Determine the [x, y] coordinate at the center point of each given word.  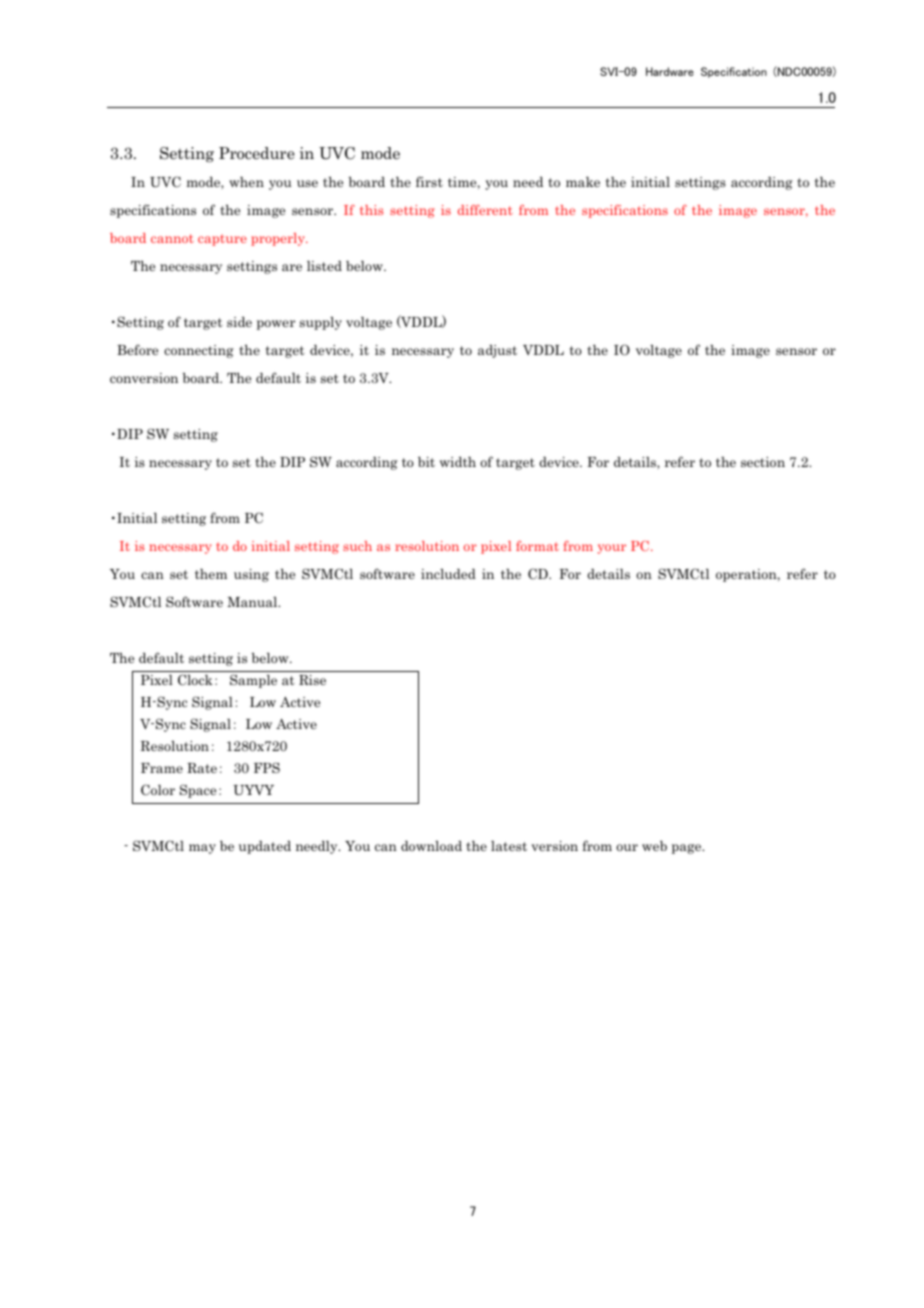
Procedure [257, 153]
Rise [312, 680]
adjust [497, 351]
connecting [198, 351]
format [537, 546]
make [583, 182]
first [429, 181]
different [485, 209]
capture [222, 240]
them [211, 574]
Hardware [670, 71]
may [202, 849]
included [448, 574]
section [763, 462]
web [654, 846]
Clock [195, 680]
